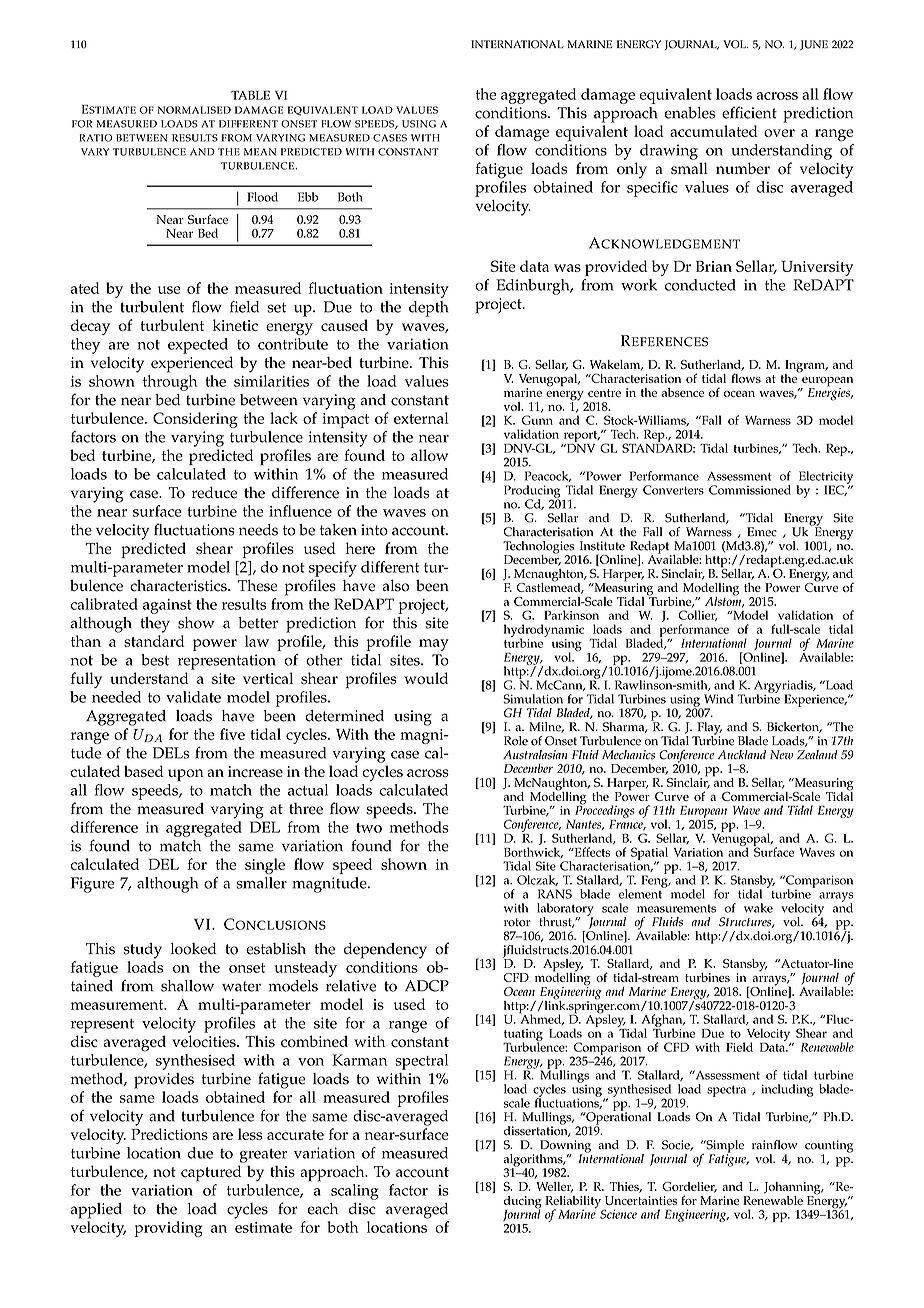  I want to click on captured, so click(211, 1173).
